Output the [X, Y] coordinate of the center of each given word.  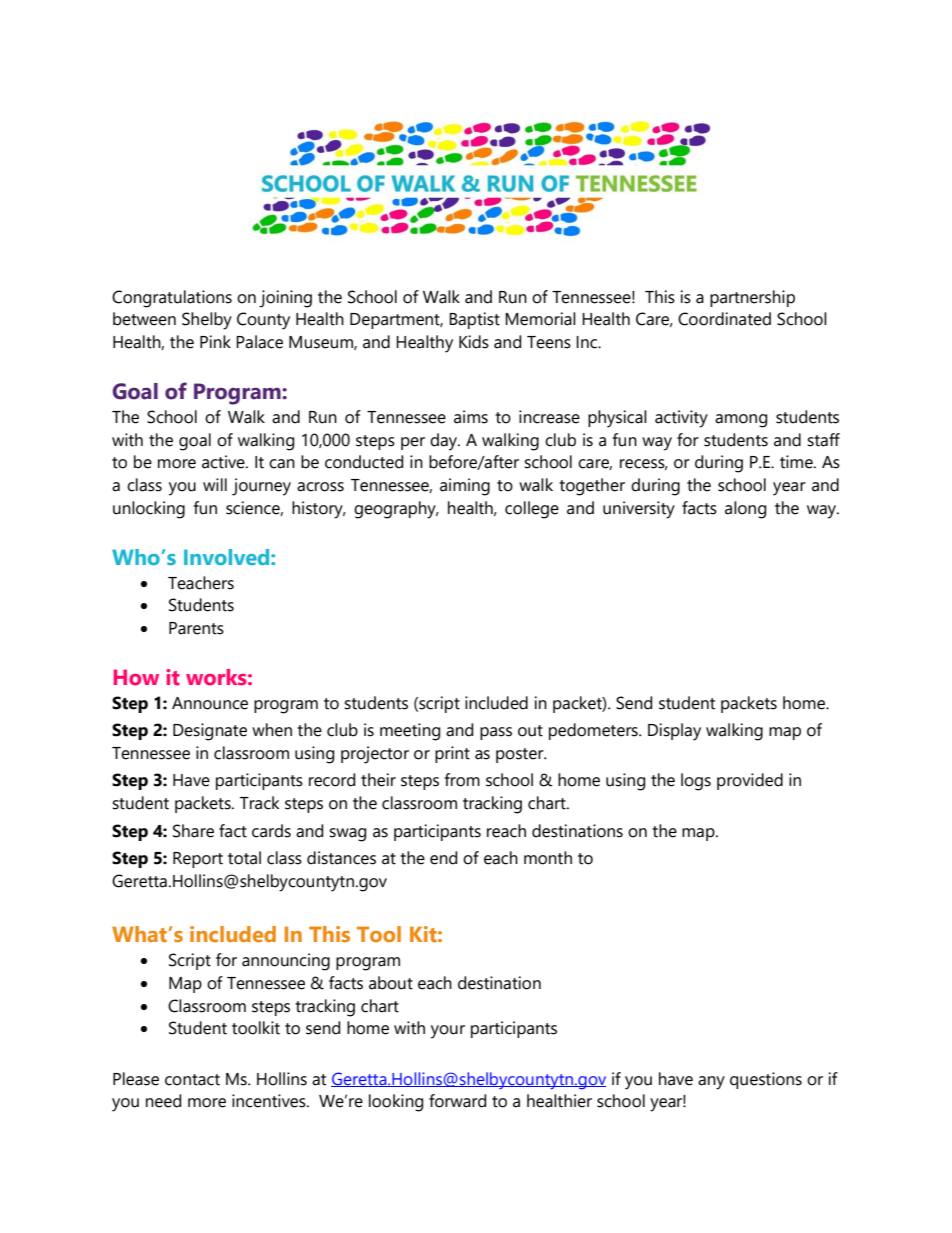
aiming [465, 487]
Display [674, 732]
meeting [410, 732]
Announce [210, 703]
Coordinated [724, 319]
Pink [215, 341]
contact [192, 1080]
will [215, 484]
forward [457, 1101]
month [548, 858]
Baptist [474, 320]
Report [198, 860]
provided [750, 781]
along [745, 510]
